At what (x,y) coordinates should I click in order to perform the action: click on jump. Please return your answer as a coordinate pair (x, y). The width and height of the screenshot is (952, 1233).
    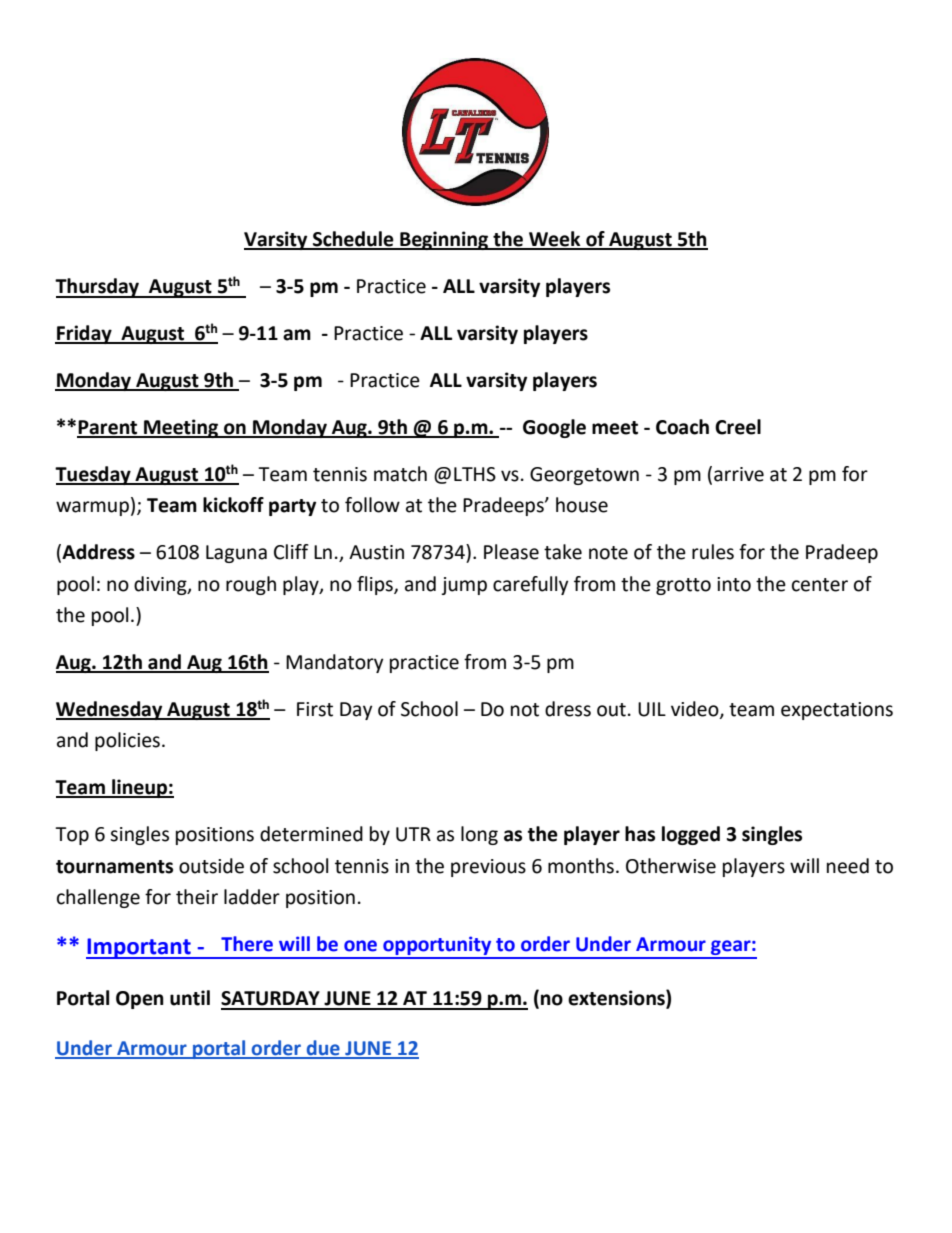
    Looking at the image, I should click on (464, 586).
